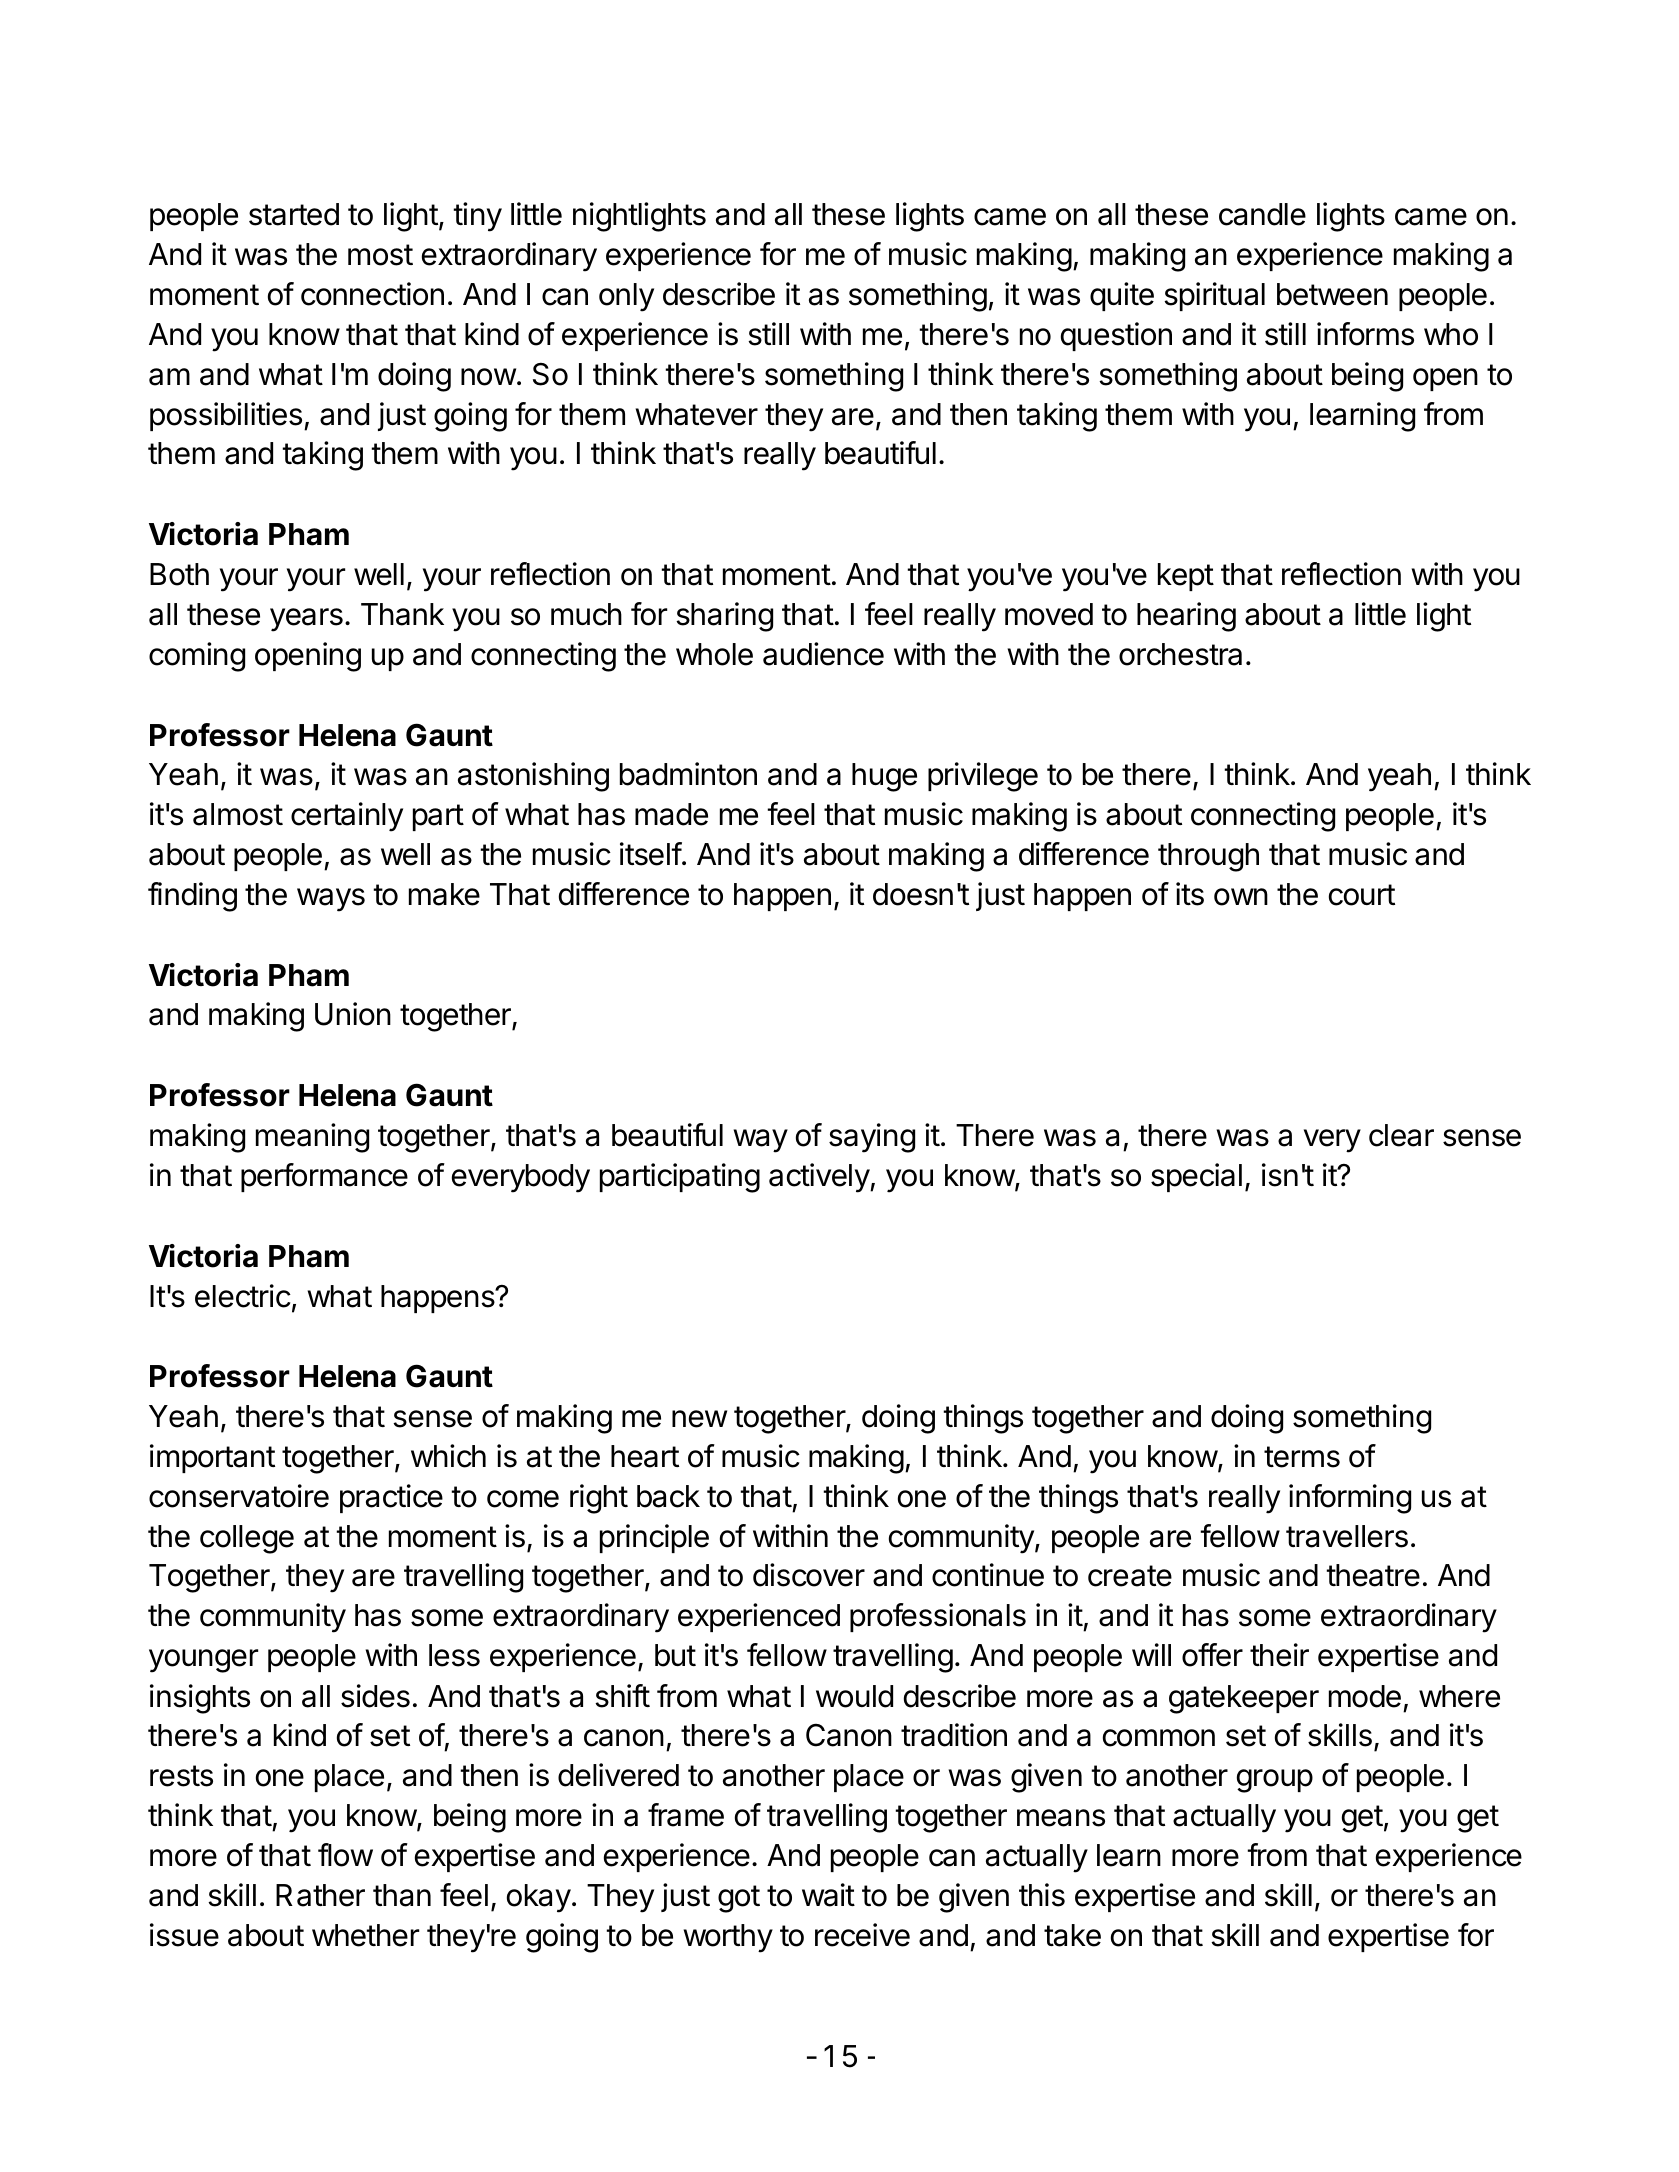 The height and width of the screenshot is (2172, 1679). What do you see at coordinates (372, 294) in the screenshot?
I see `connection` at bounding box center [372, 294].
